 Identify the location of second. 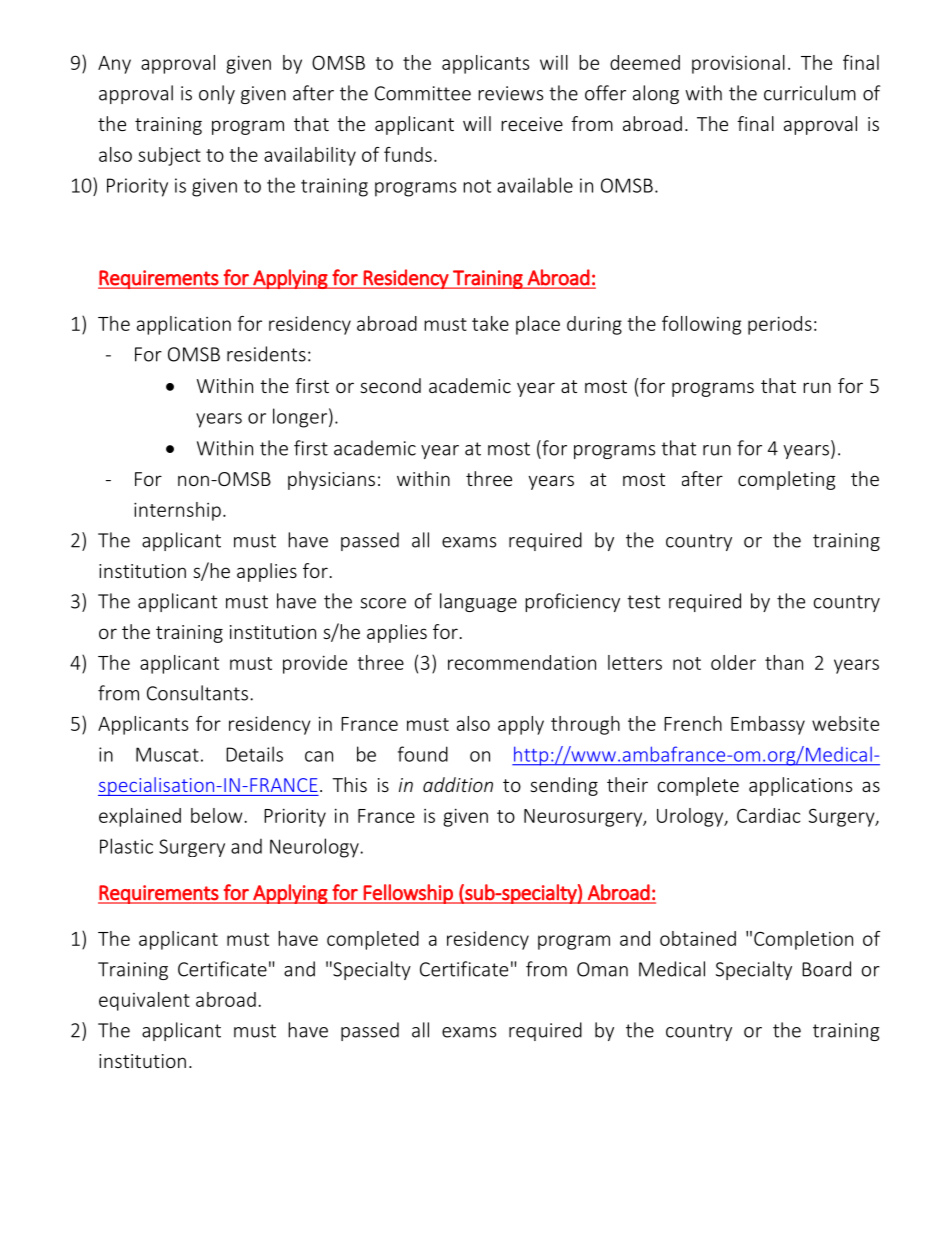
(390, 385).
